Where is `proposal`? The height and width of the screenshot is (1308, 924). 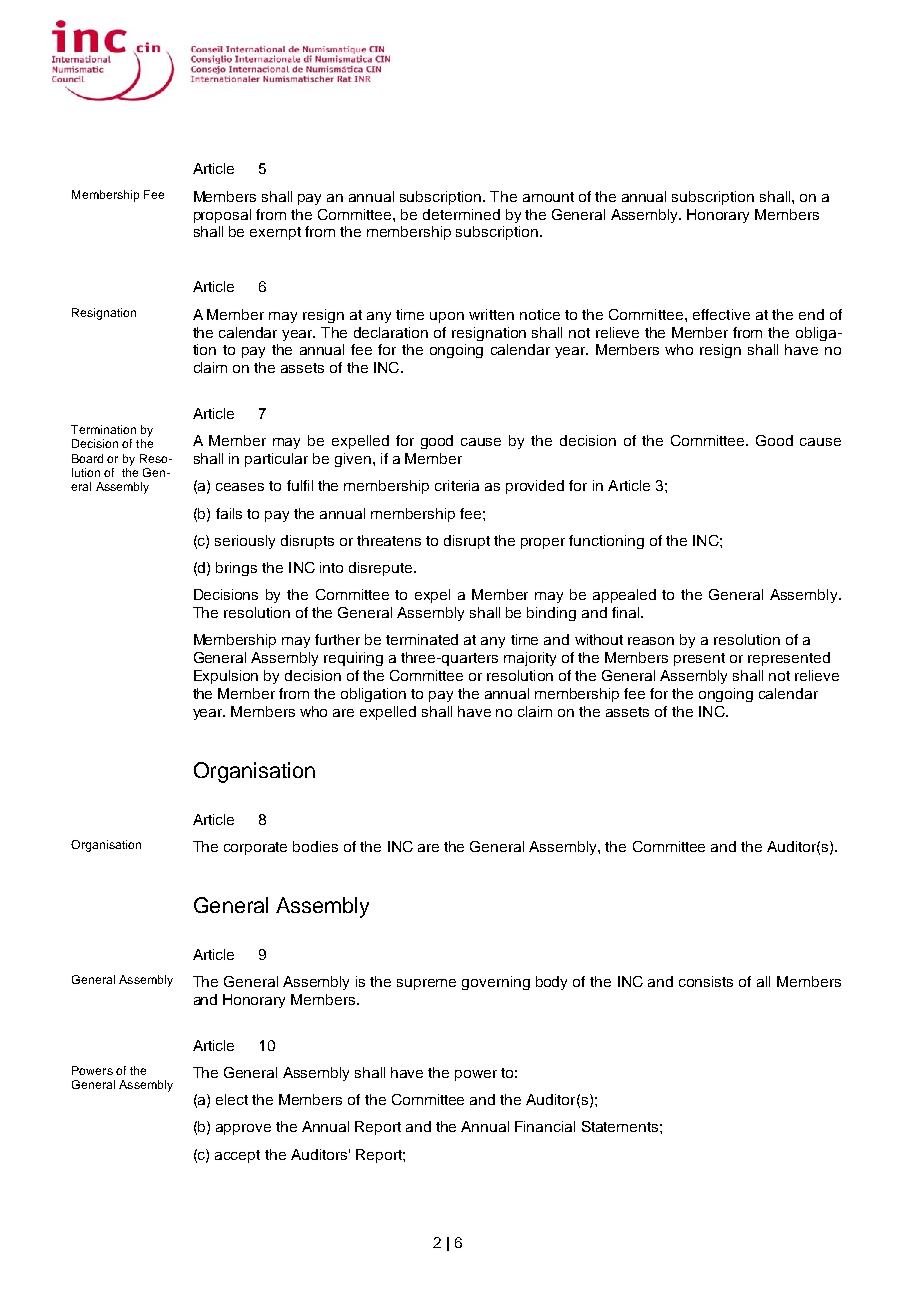 proposal is located at coordinates (222, 216).
